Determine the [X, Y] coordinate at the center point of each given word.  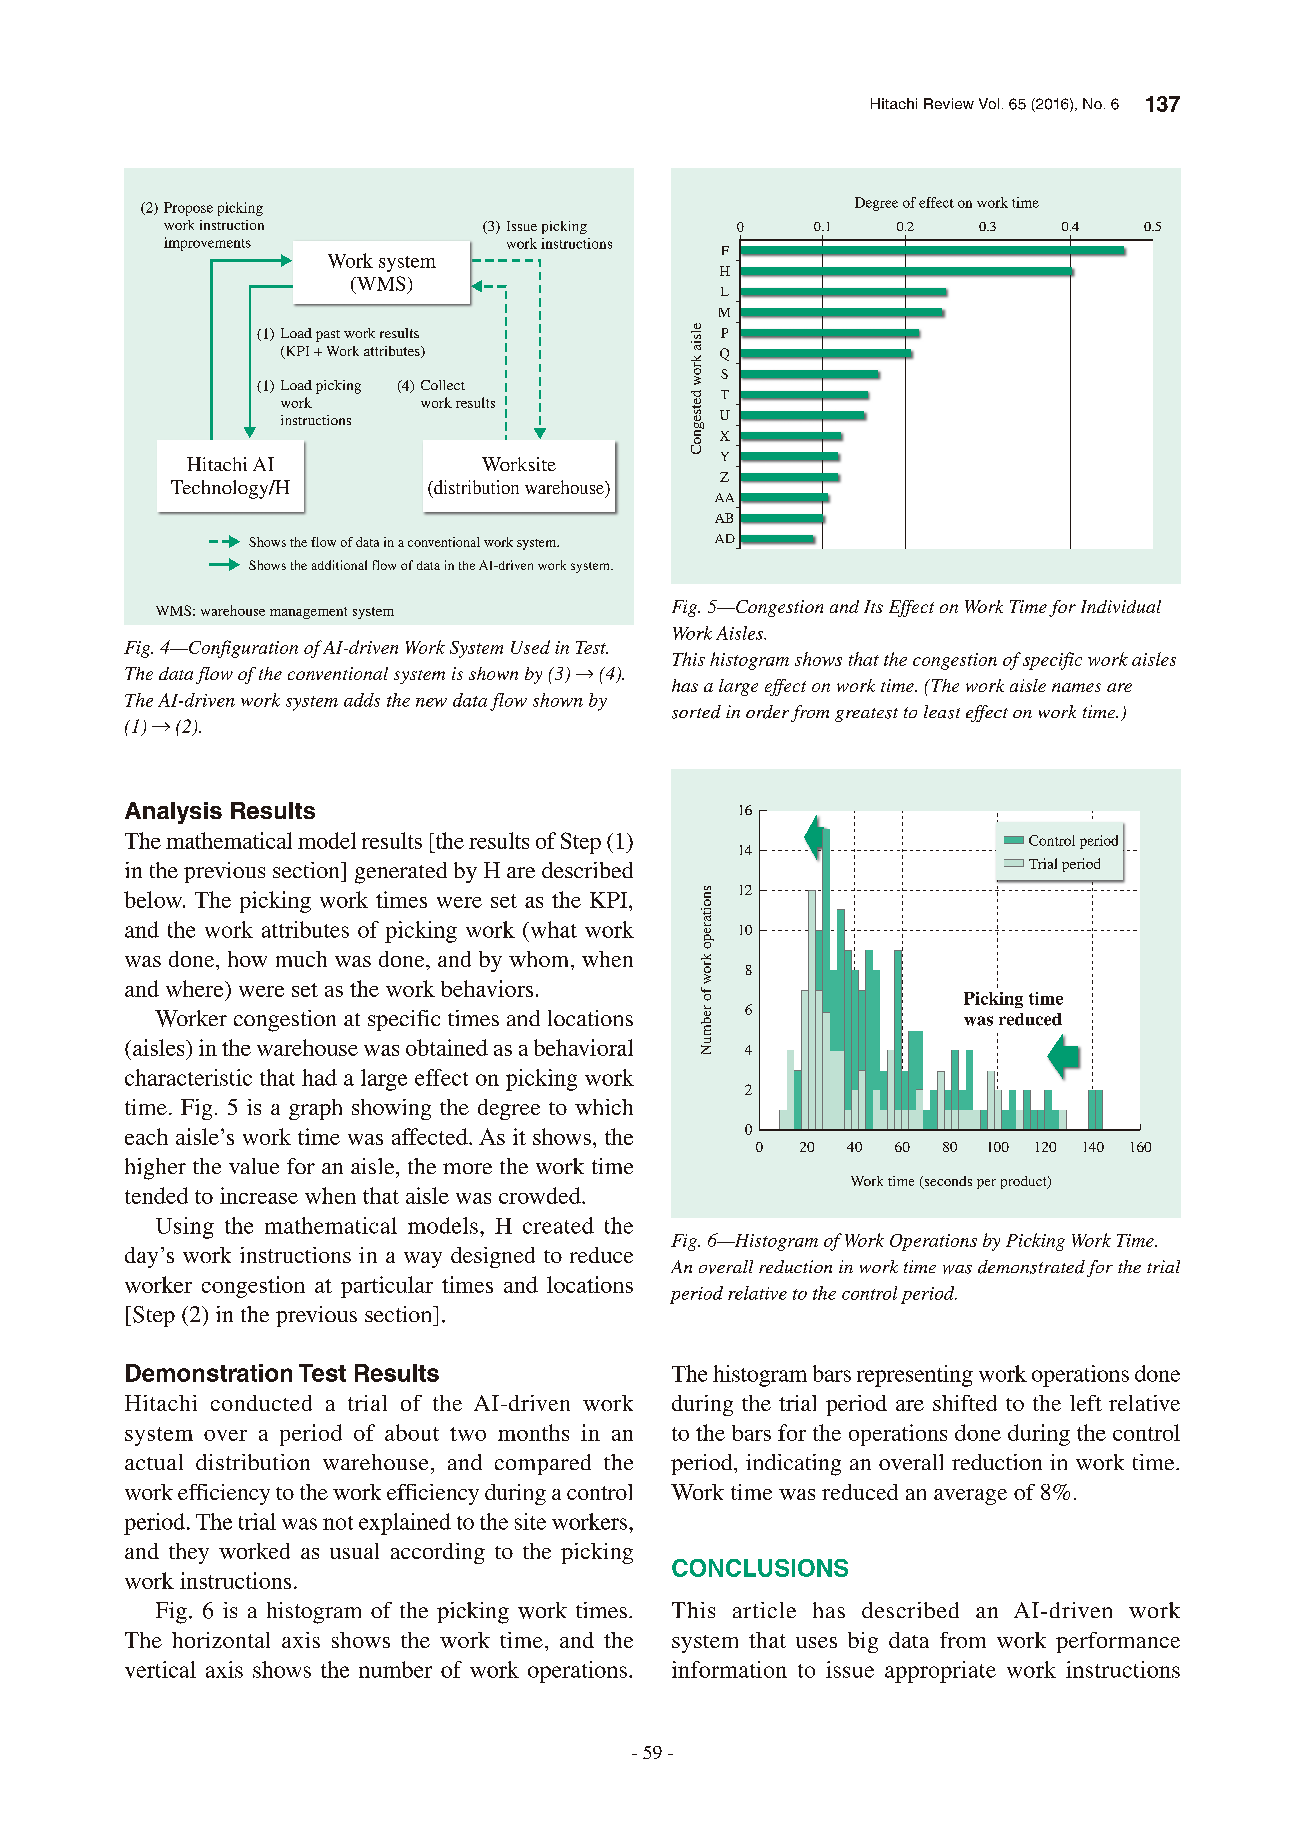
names [1076, 687]
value [254, 1166]
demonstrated [1031, 1267]
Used [530, 647]
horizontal [221, 1640]
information [729, 1669]
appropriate [940, 1672]
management [308, 613]
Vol [989, 103]
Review [949, 103]
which [604, 1107]
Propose [188, 209]
